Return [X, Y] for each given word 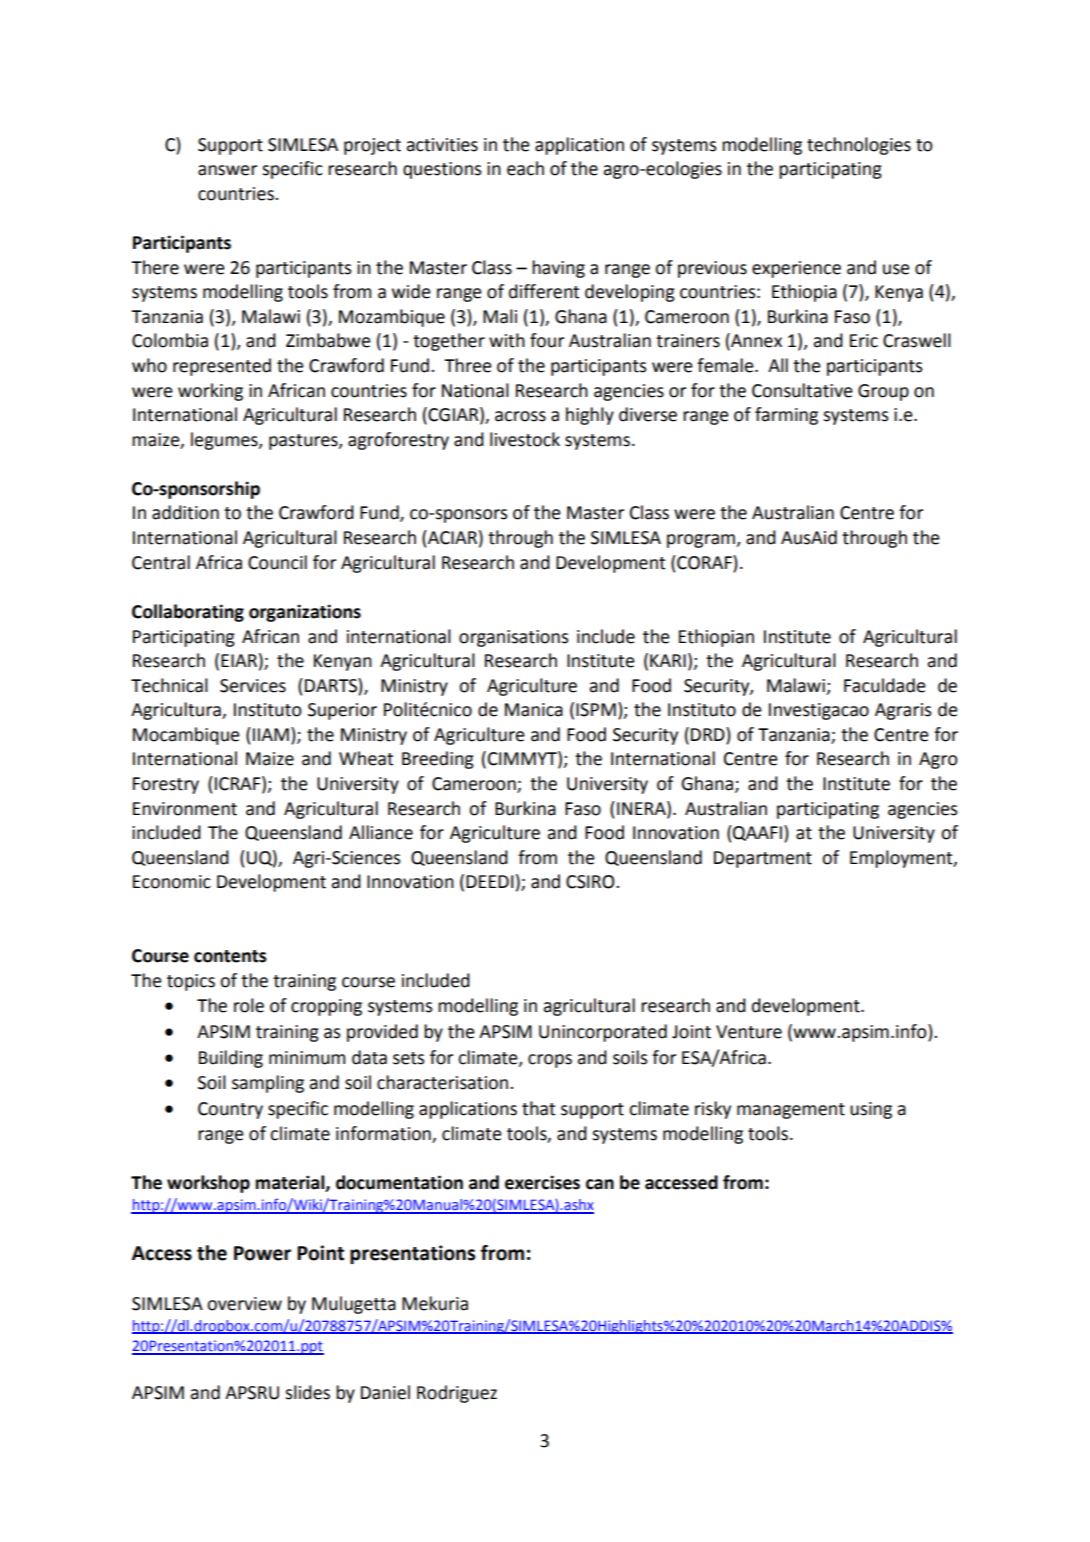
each [525, 168]
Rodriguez [457, 1394]
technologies [859, 146]
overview [244, 1304]
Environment [185, 809]
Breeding [438, 760]
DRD [709, 734]
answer [227, 170]
